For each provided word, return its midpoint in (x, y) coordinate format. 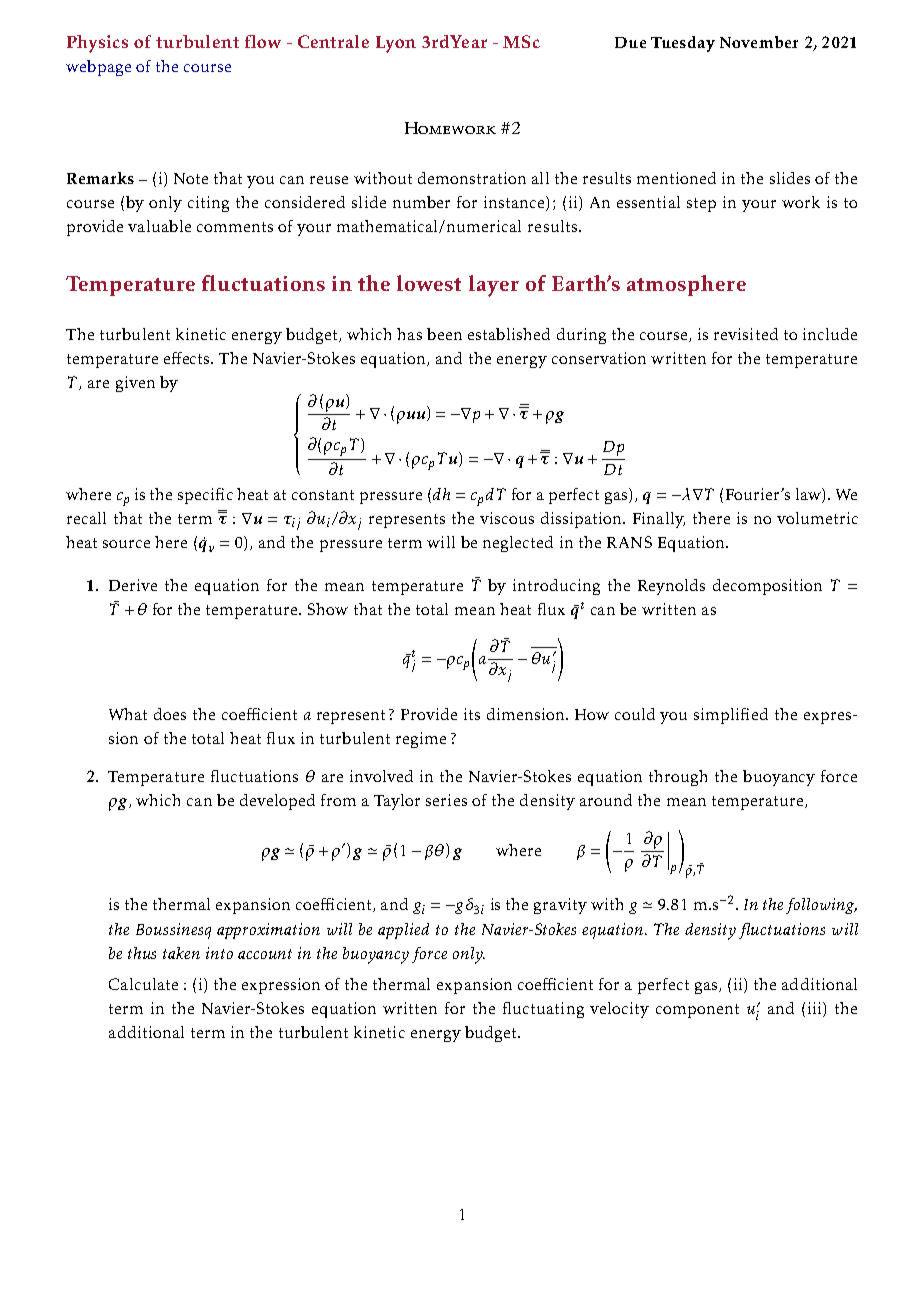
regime (421, 740)
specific (205, 496)
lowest (429, 283)
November (759, 42)
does (170, 714)
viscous (507, 518)
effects (188, 358)
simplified (731, 716)
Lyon (396, 44)
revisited (746, 334)
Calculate (143, 984)
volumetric (817, 518)
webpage (98, 68)
